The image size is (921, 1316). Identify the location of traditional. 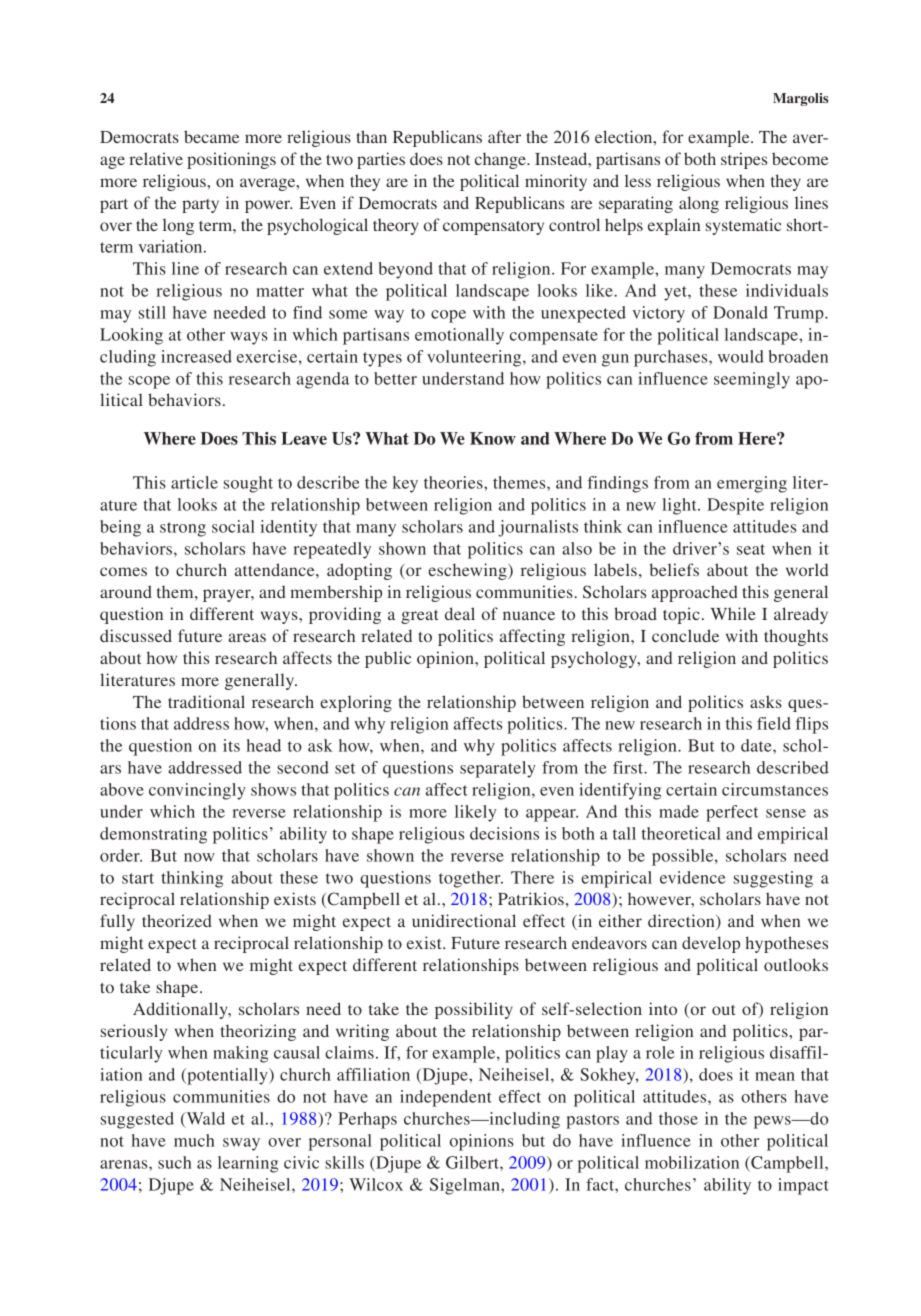
(206, 701).
